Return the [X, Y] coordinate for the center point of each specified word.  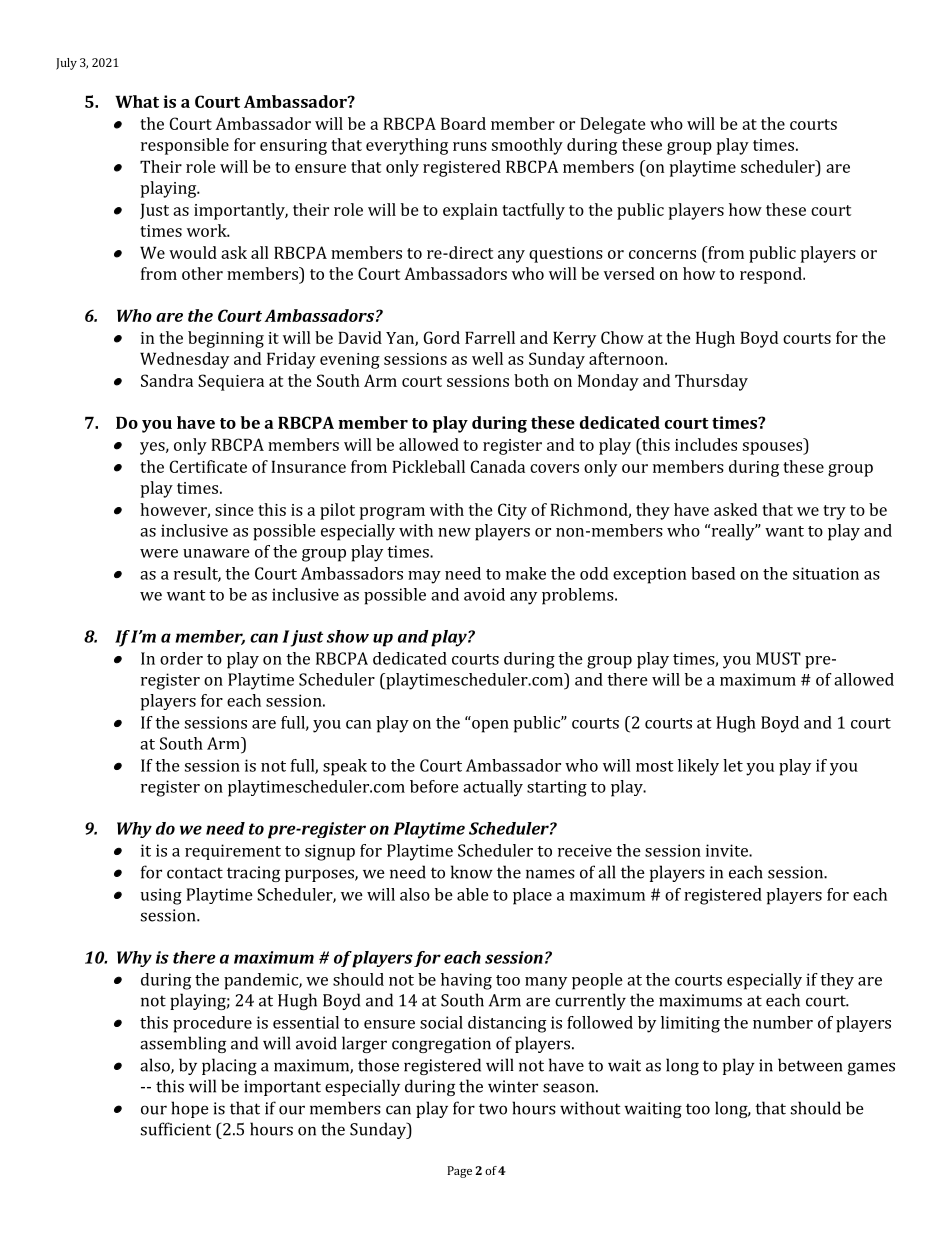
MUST [778, 658]
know [472, 872]
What [137, 101]
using [161, 896]
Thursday [711, 382]
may [424, 577]
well [487, 358]
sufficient [176, 1129]
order [181, 658]
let [733, 765]
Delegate [613, 125]
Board [463, 123]
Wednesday [184, 360]
